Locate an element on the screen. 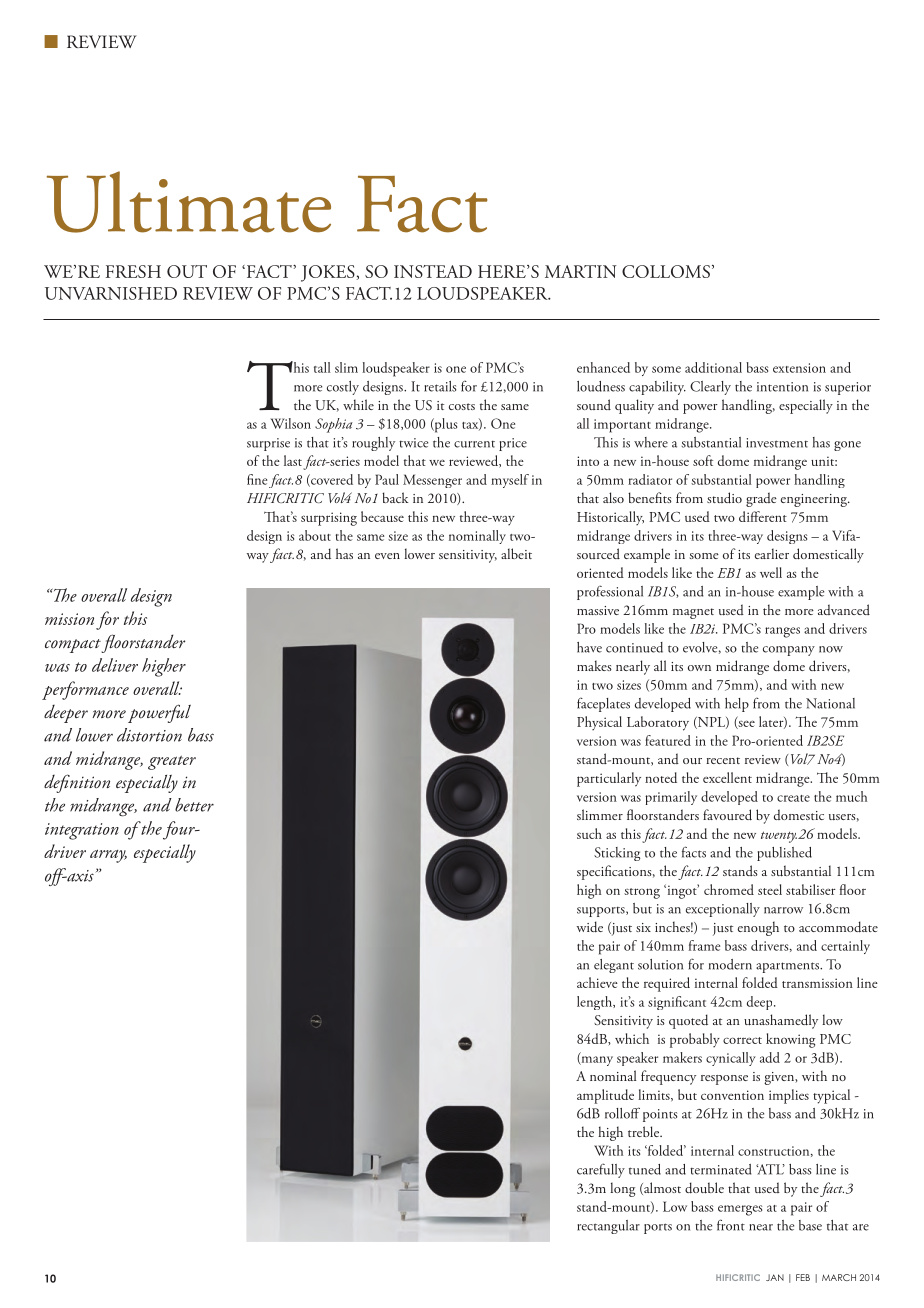 The width and height of the screenshot is (924, 1308). distortion is located at coordinates (149, 735).
